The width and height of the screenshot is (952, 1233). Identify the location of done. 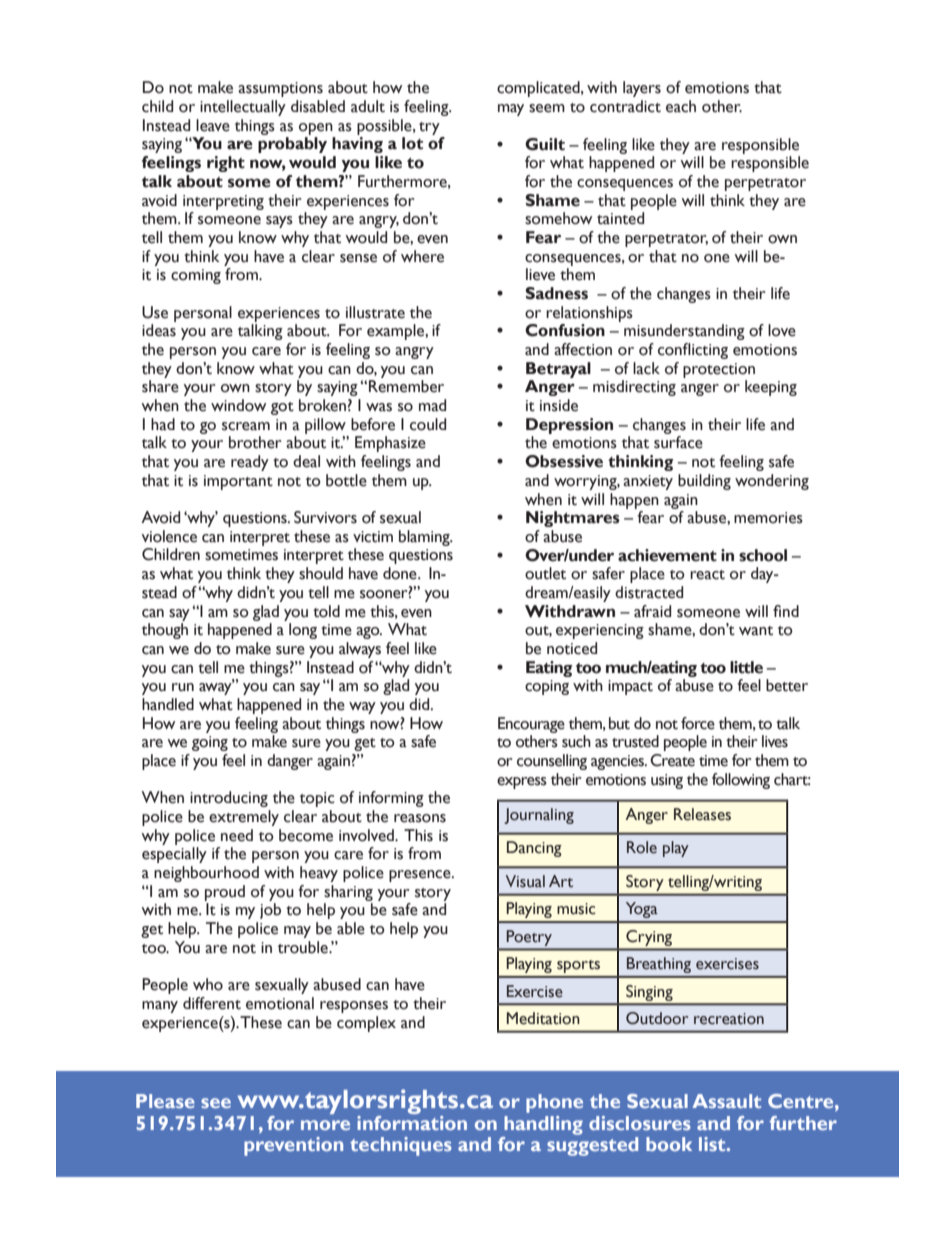
(401, 573).
